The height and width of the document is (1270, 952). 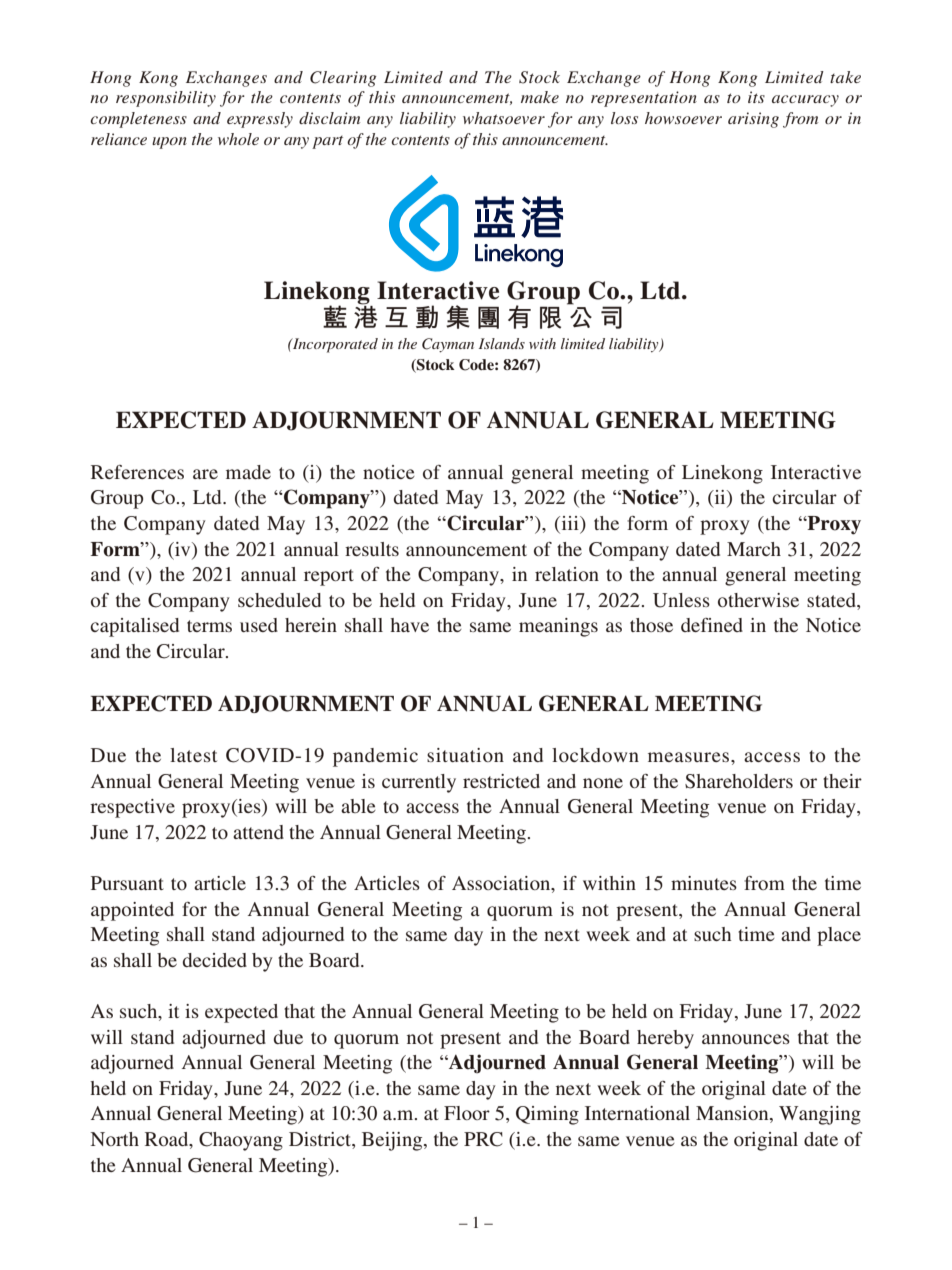 I want to click on restricted, so click(x=501, y=781).
